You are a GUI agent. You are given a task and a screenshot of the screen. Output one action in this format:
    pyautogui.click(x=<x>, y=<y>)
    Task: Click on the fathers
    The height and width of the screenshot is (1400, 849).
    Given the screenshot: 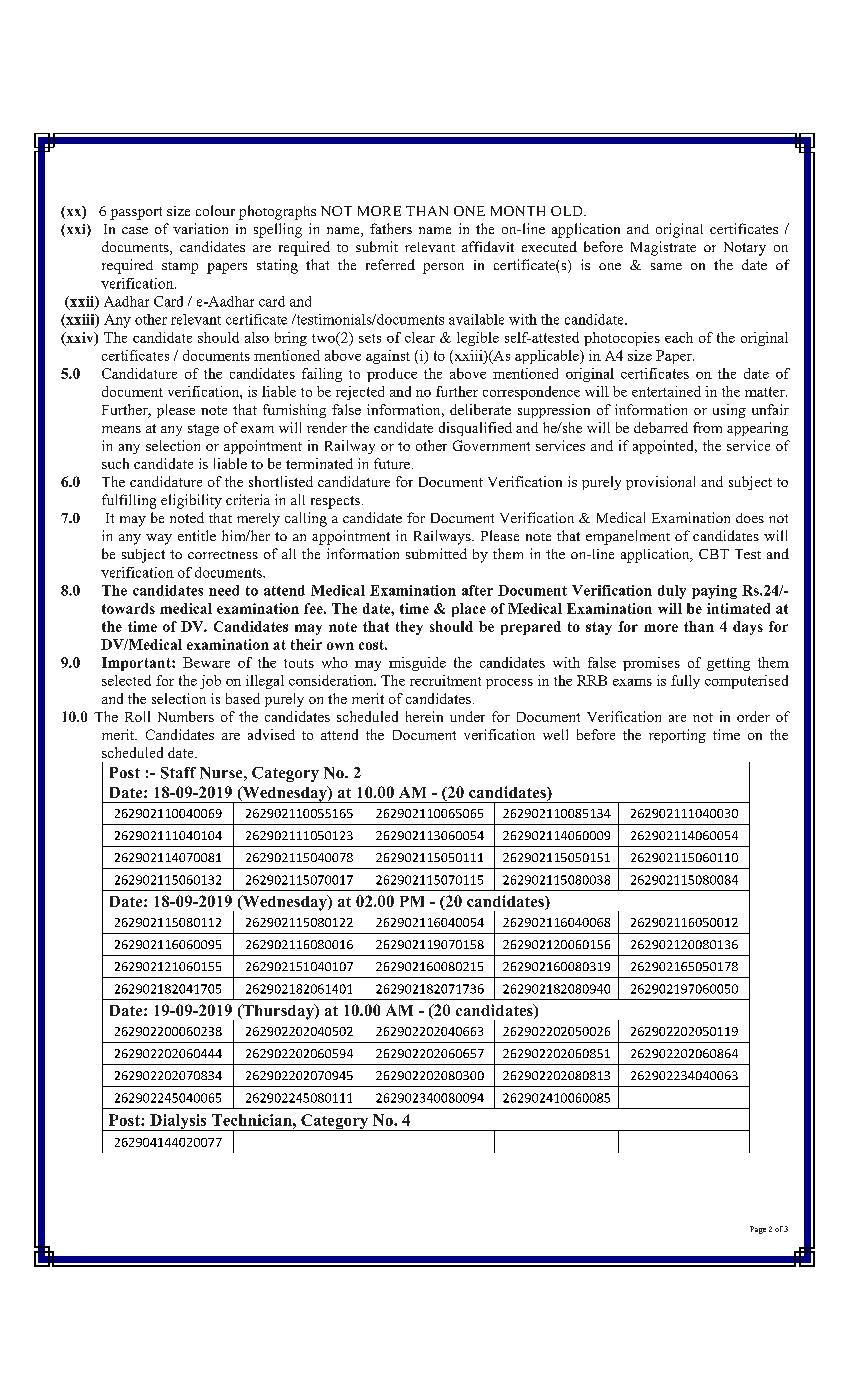 What is the action you would take?
    pyautogui.click(x=391, y=228)
